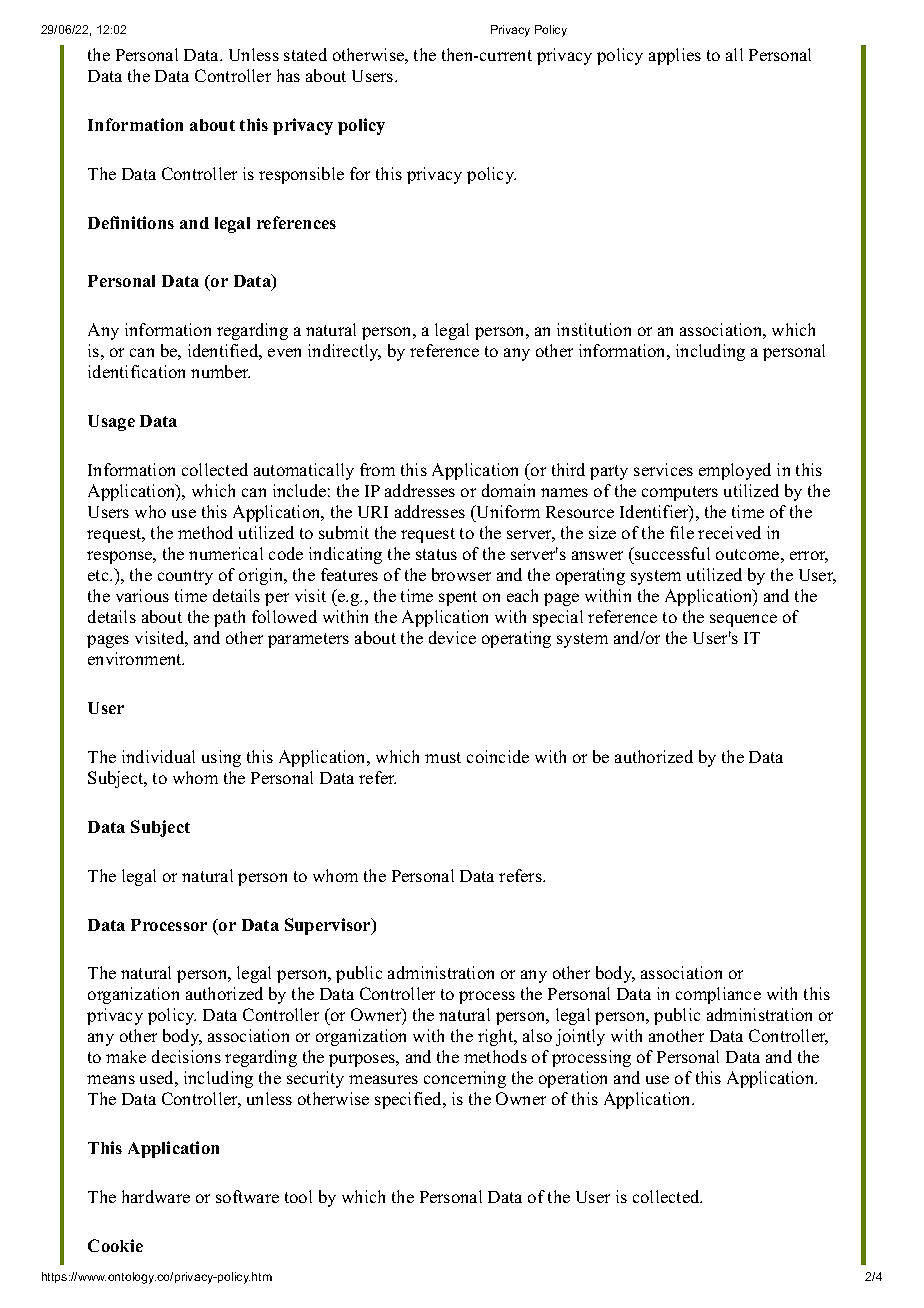 The image size is (924, 1308). I want to click on stated, so click(305, 54).
